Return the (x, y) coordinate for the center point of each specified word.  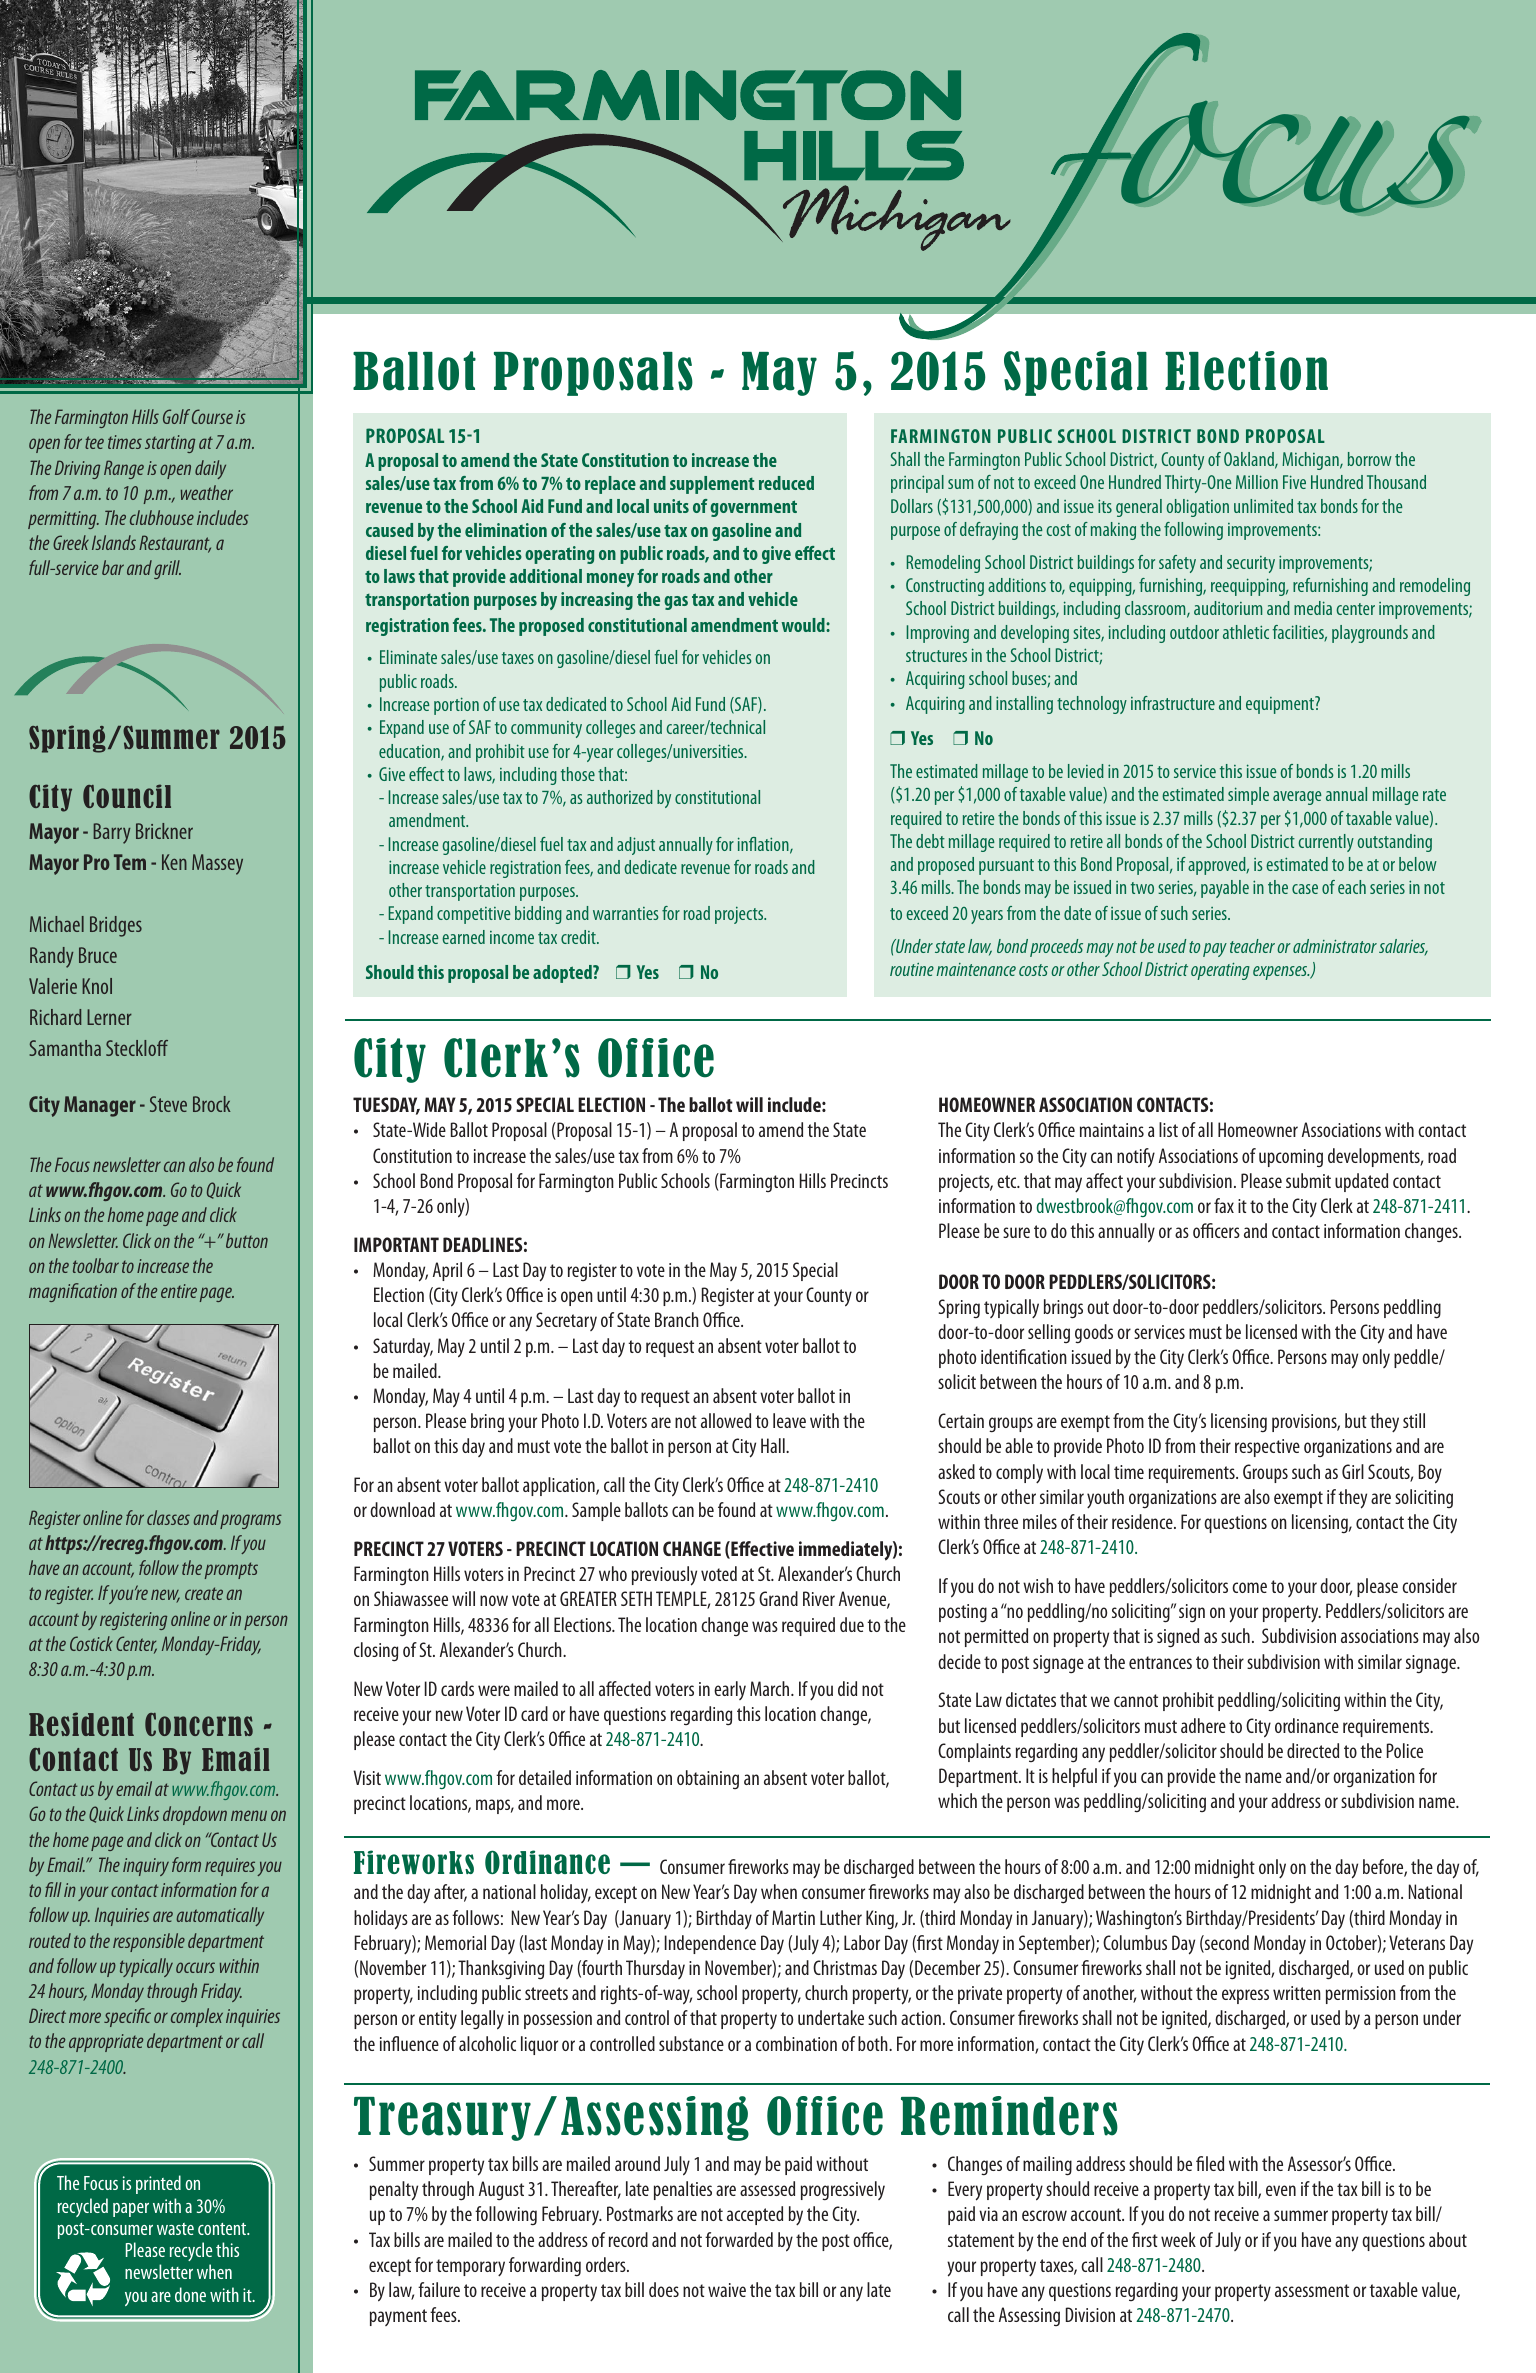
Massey (217, 864)
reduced (786, 483)
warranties (626, 913)
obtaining (708, 1779)
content (223, 2229)
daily (210, 469)
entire (179, 1291)
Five (1294, 482)
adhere (1203, 1725)
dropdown (195, 1815)
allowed (726, 1420)
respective (1267, 1448)
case (1305, 889)
